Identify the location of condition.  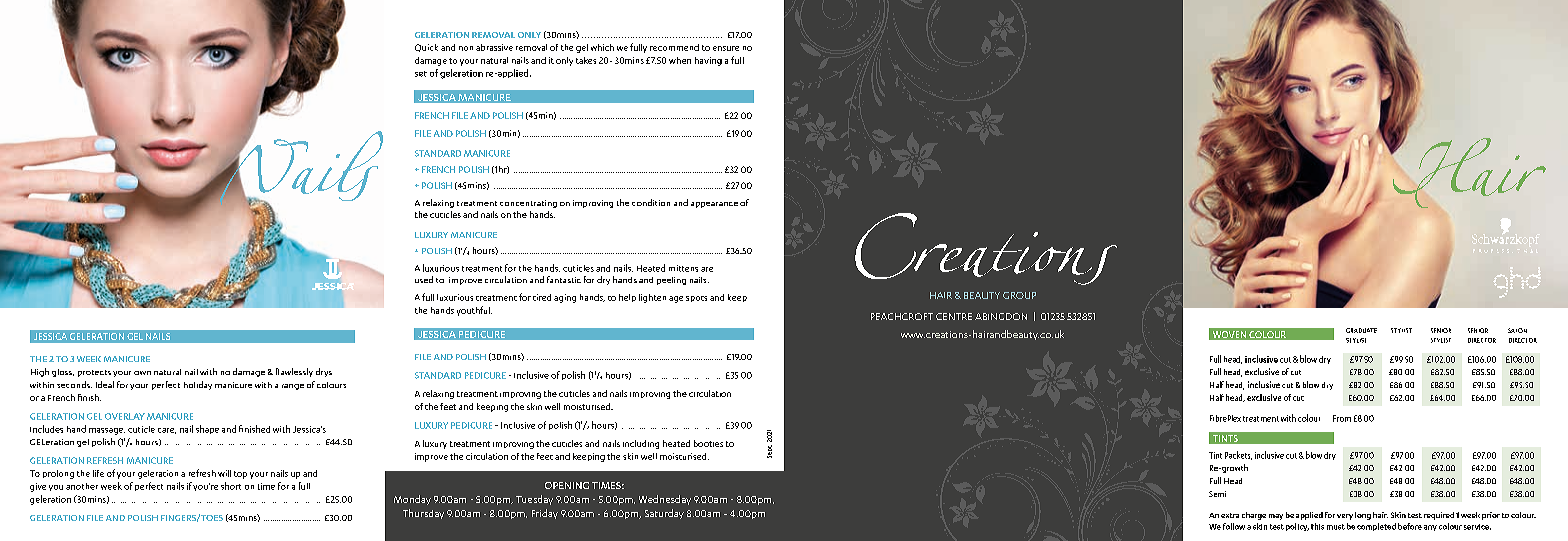
(651, 202).
